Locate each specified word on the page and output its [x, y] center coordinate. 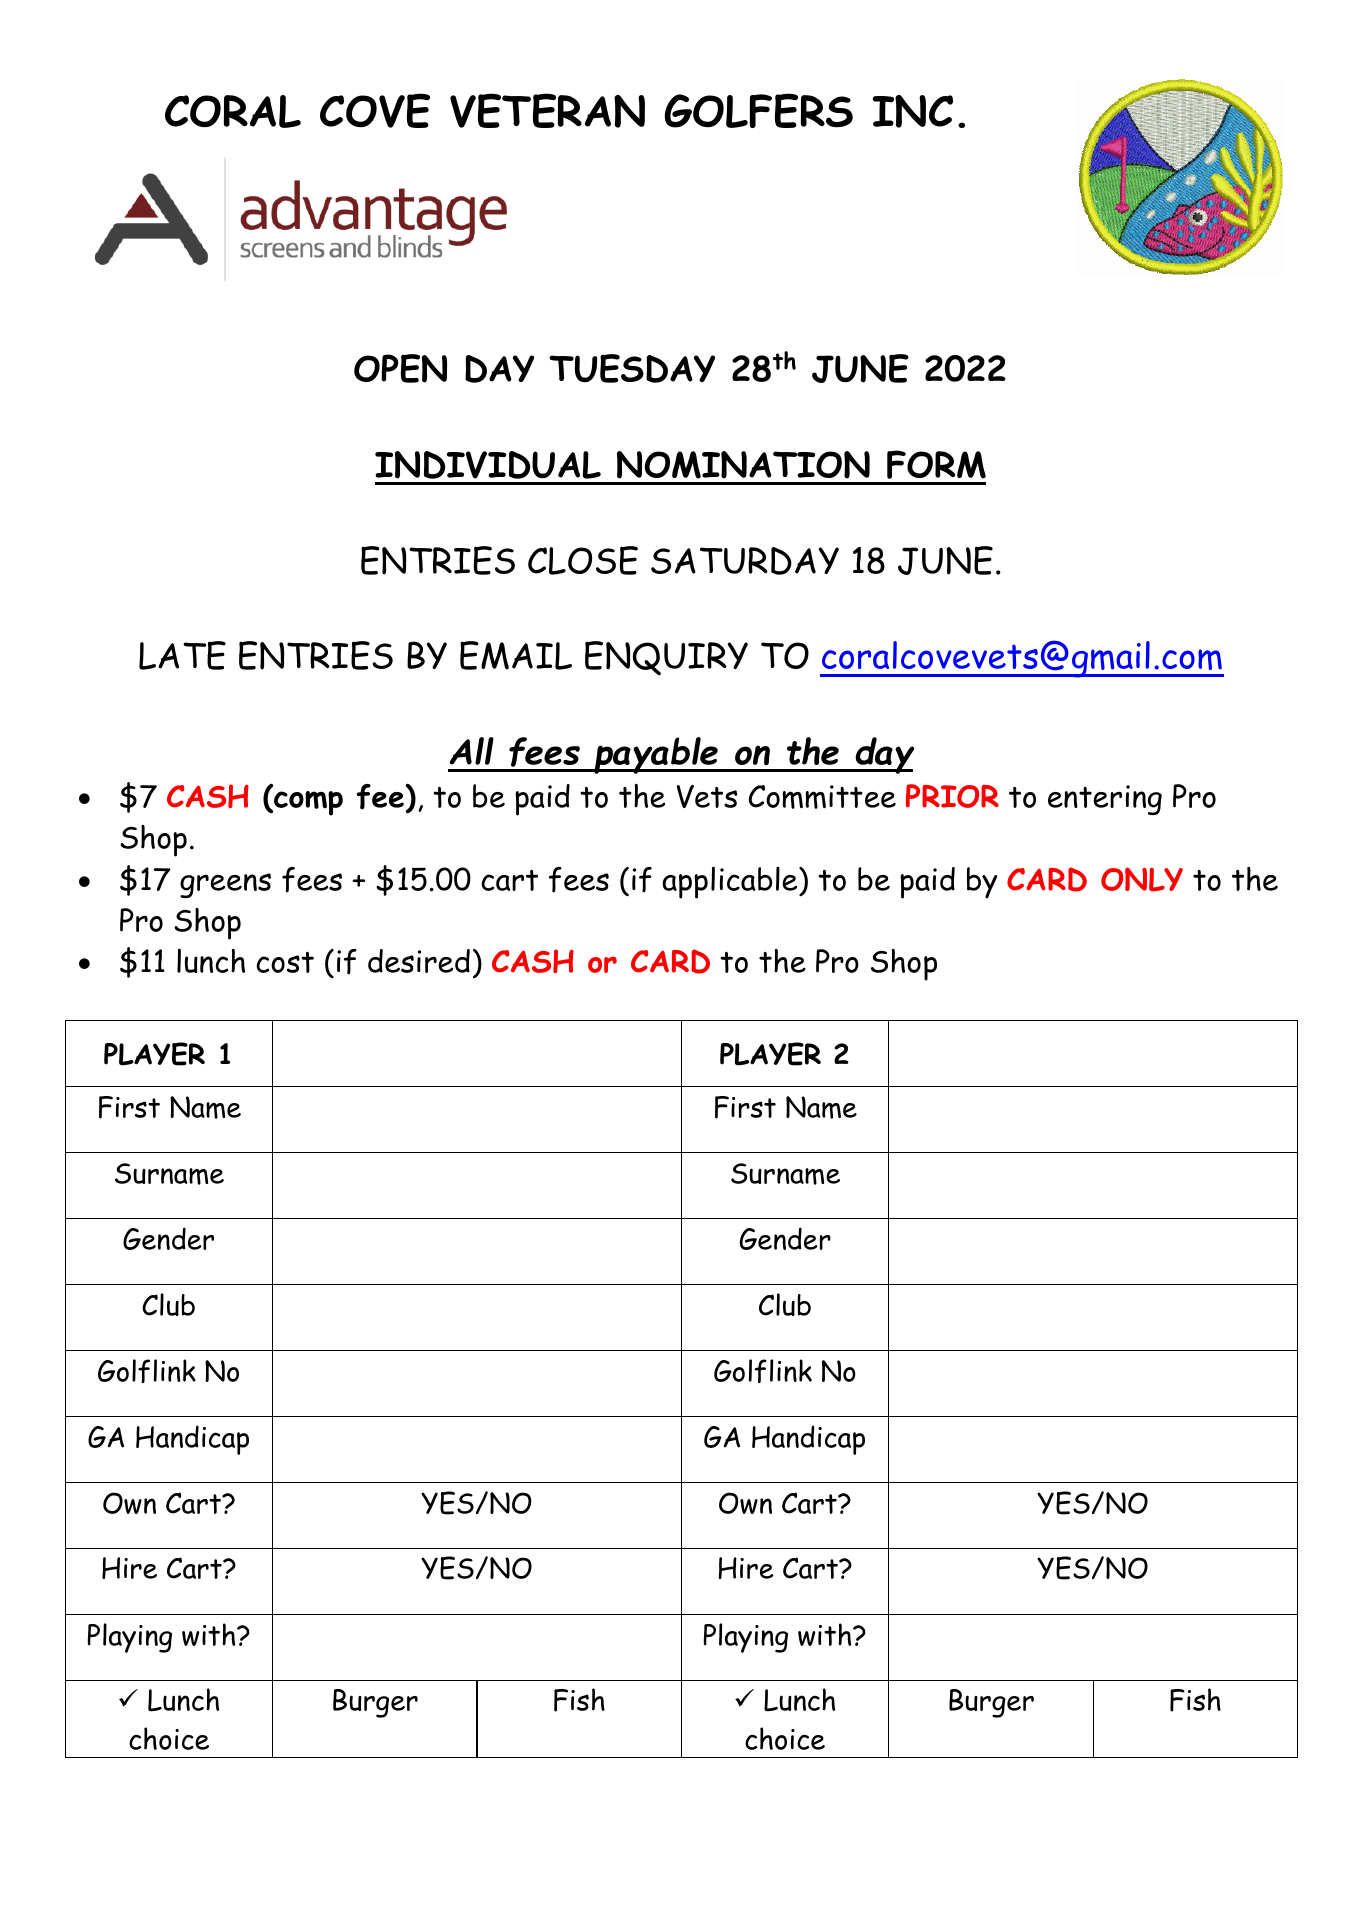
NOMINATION [743, 465]
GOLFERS [758, 110]
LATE [182, 655]
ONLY [1142, 879]
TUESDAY [632, 368]
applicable [731, 882]
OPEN [400, 368]
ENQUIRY [666, 658]
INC [912, 111]
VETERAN [547, 110]
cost [285, 962]
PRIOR [952, 796]
